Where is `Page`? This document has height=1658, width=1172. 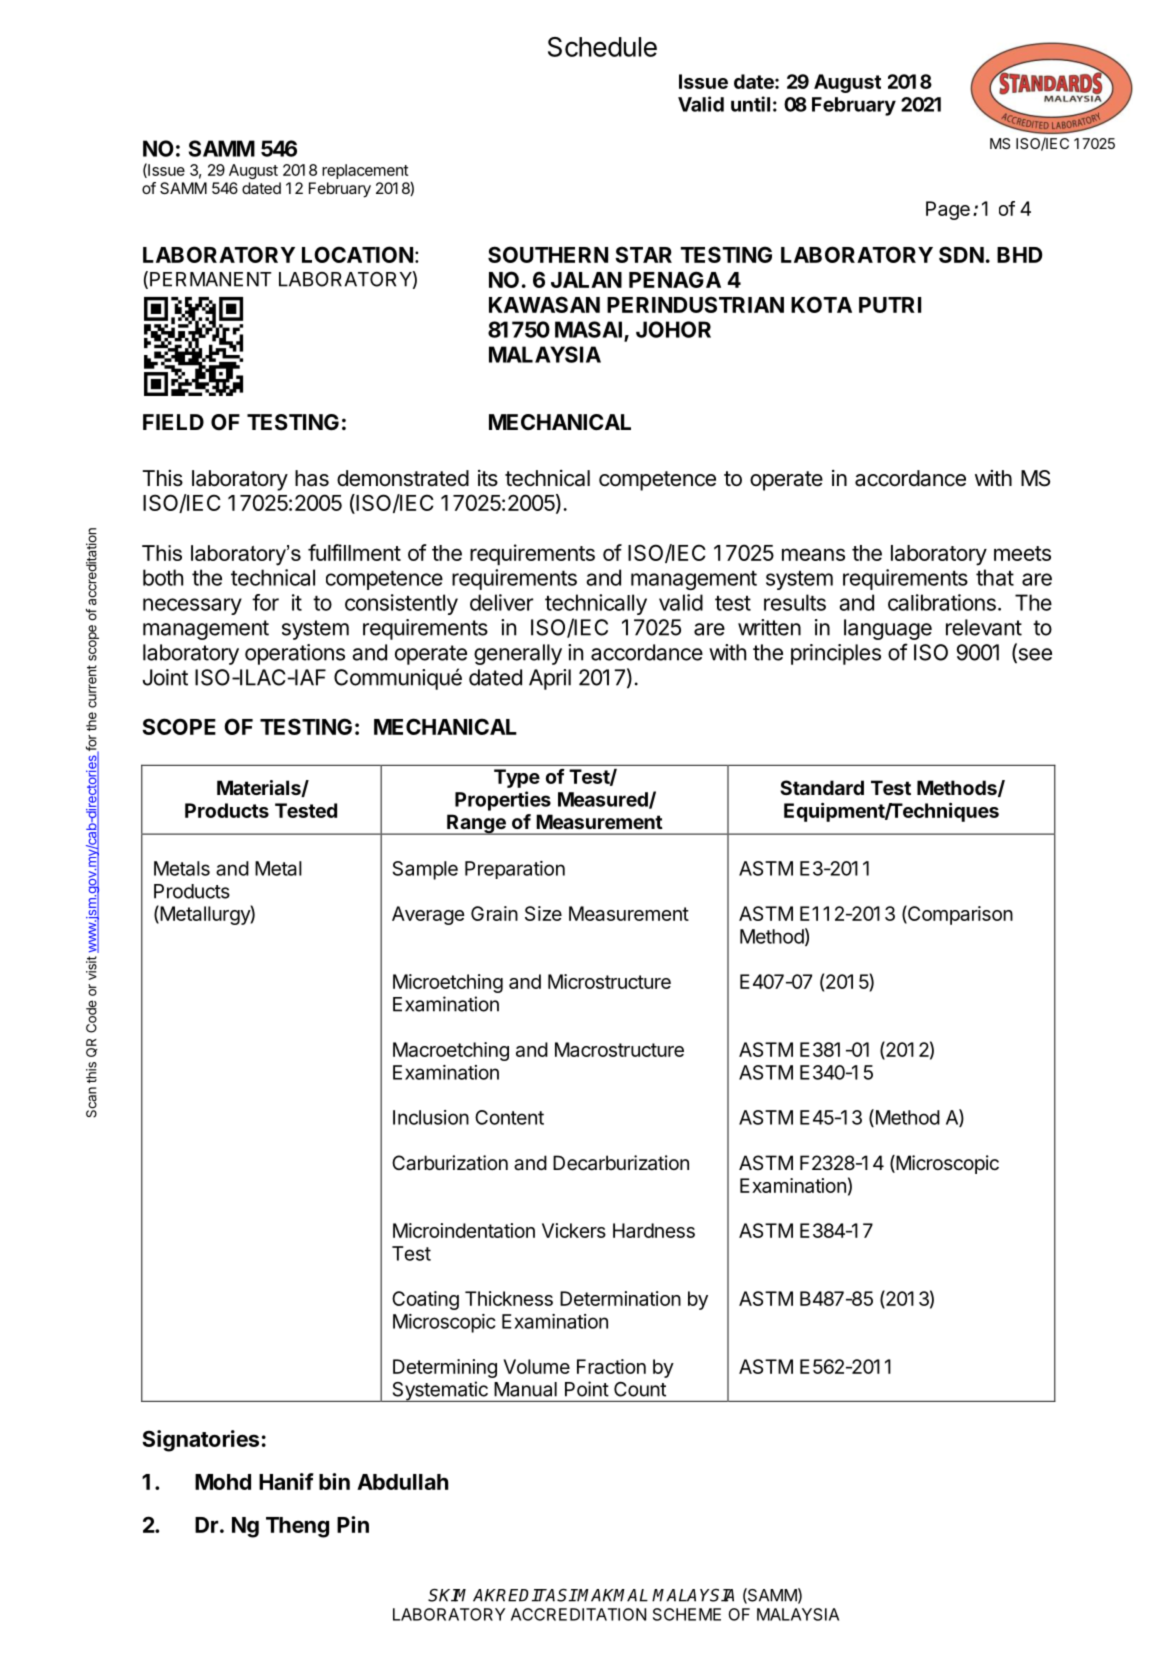 Page is located at coordinates (948, 210).
